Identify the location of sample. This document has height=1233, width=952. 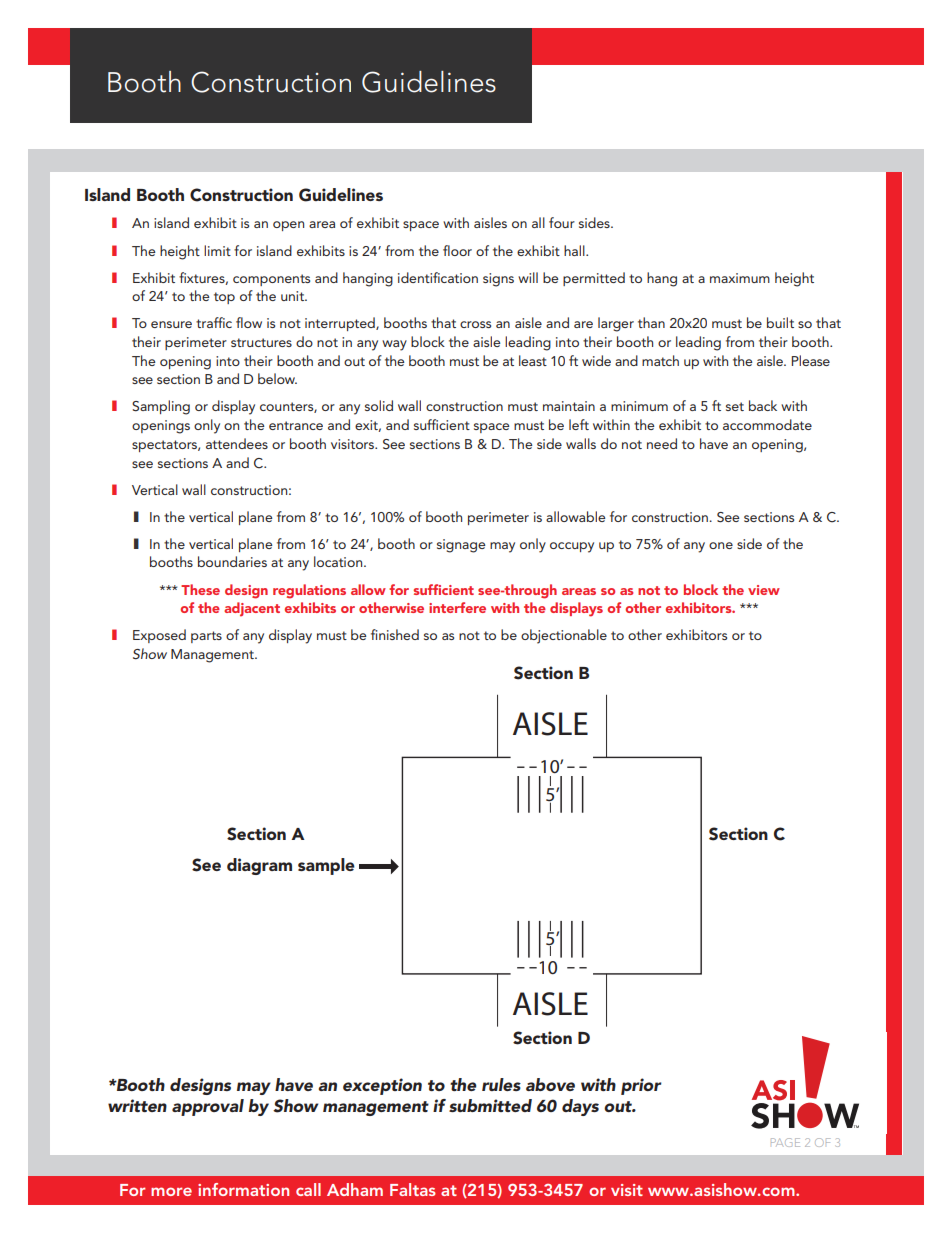
(326, 866).
